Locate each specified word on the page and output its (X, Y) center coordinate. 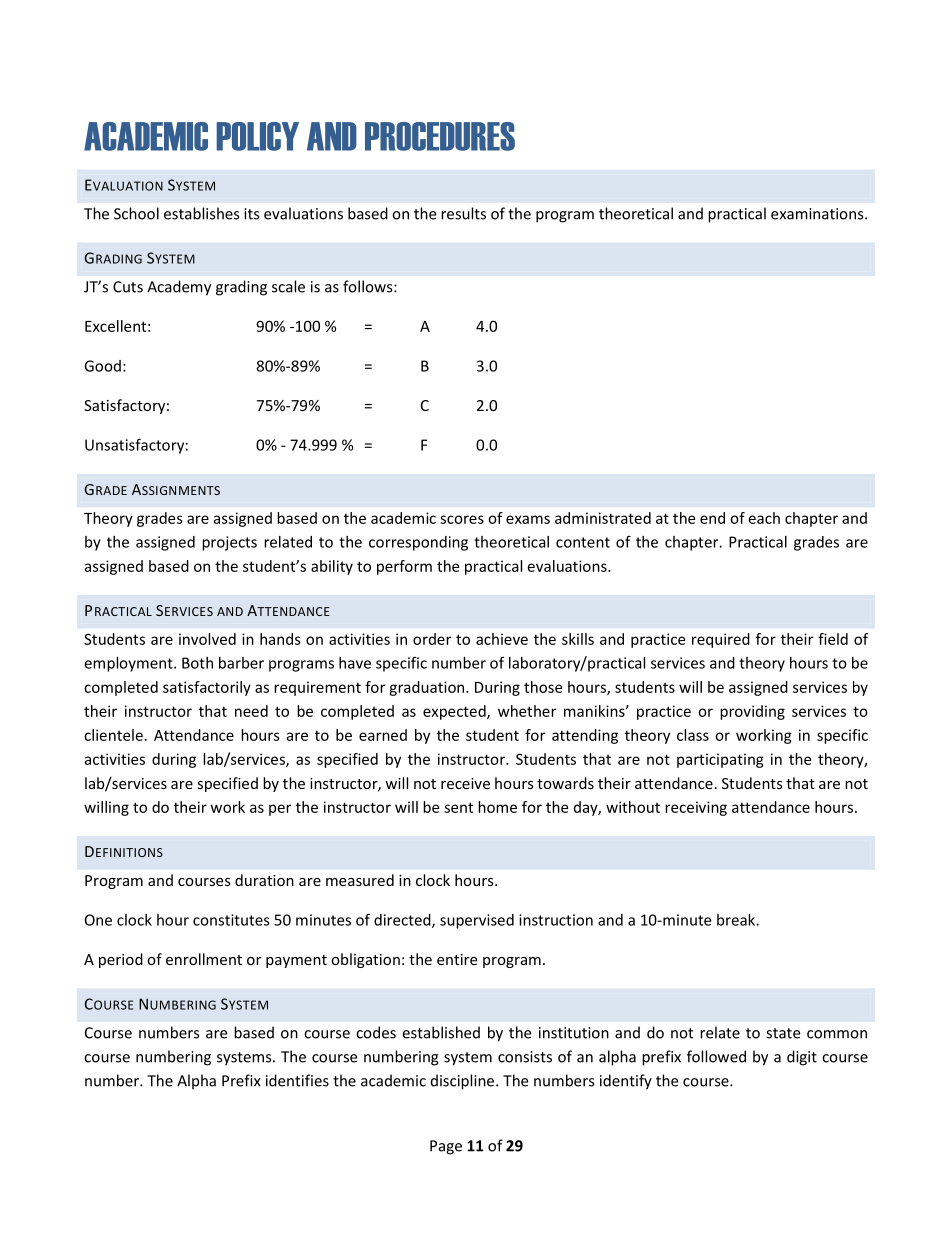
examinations (818, 214)
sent (458, 807)
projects (229, 543)
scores (462, 519)
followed (716, 1056)
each (764, 518)
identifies (297, 1080)
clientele (113, 735)
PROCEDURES (440, 136)
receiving (696, 808)
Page (446, 1147)
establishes (201, 213)
